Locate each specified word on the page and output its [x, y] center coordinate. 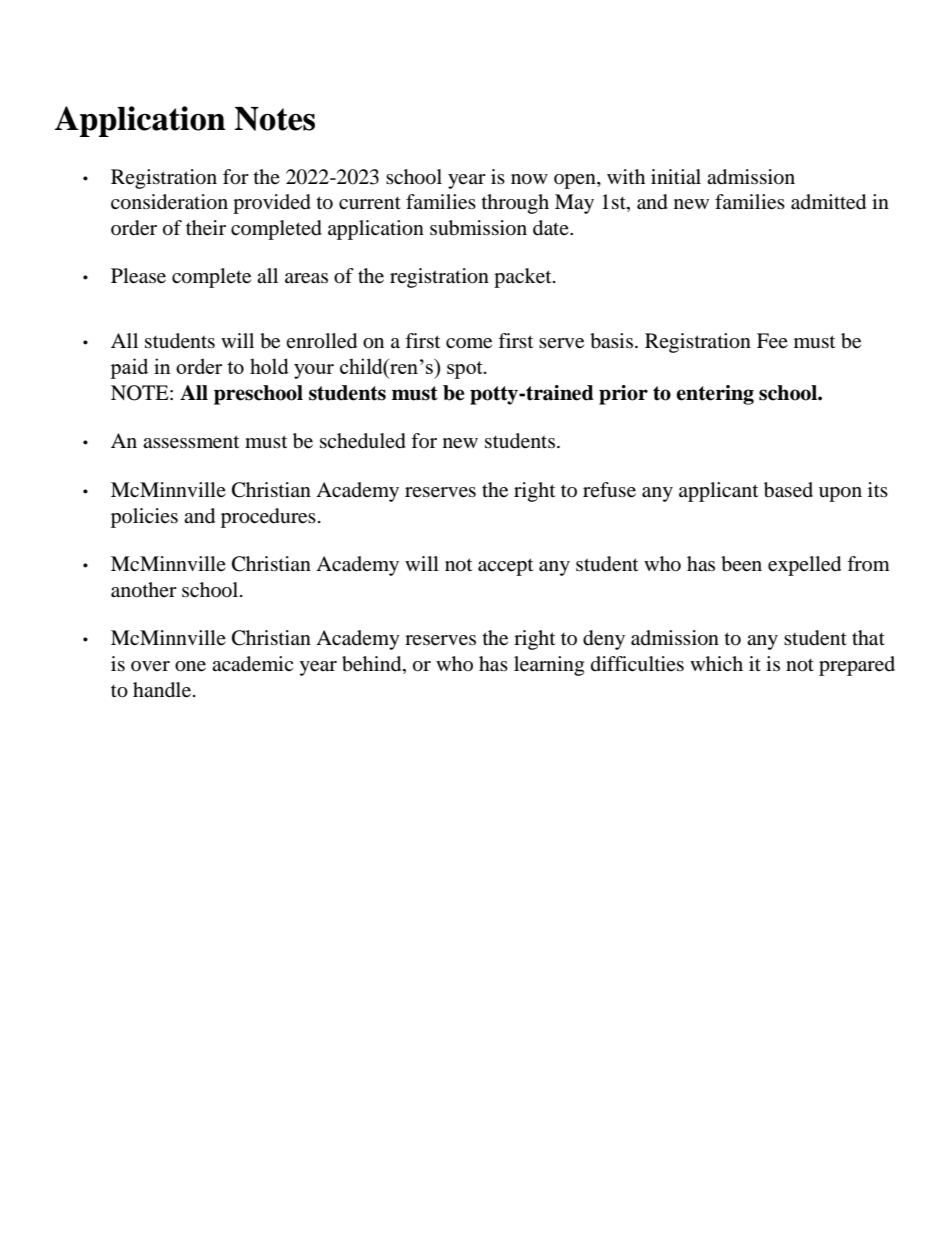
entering [715, 395]
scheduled [363, 441]
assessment [191, 442]
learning [549, 666]
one [190, 666]
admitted [828, 202]
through [515, 204]
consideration [169, 202]
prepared [857, 666]
